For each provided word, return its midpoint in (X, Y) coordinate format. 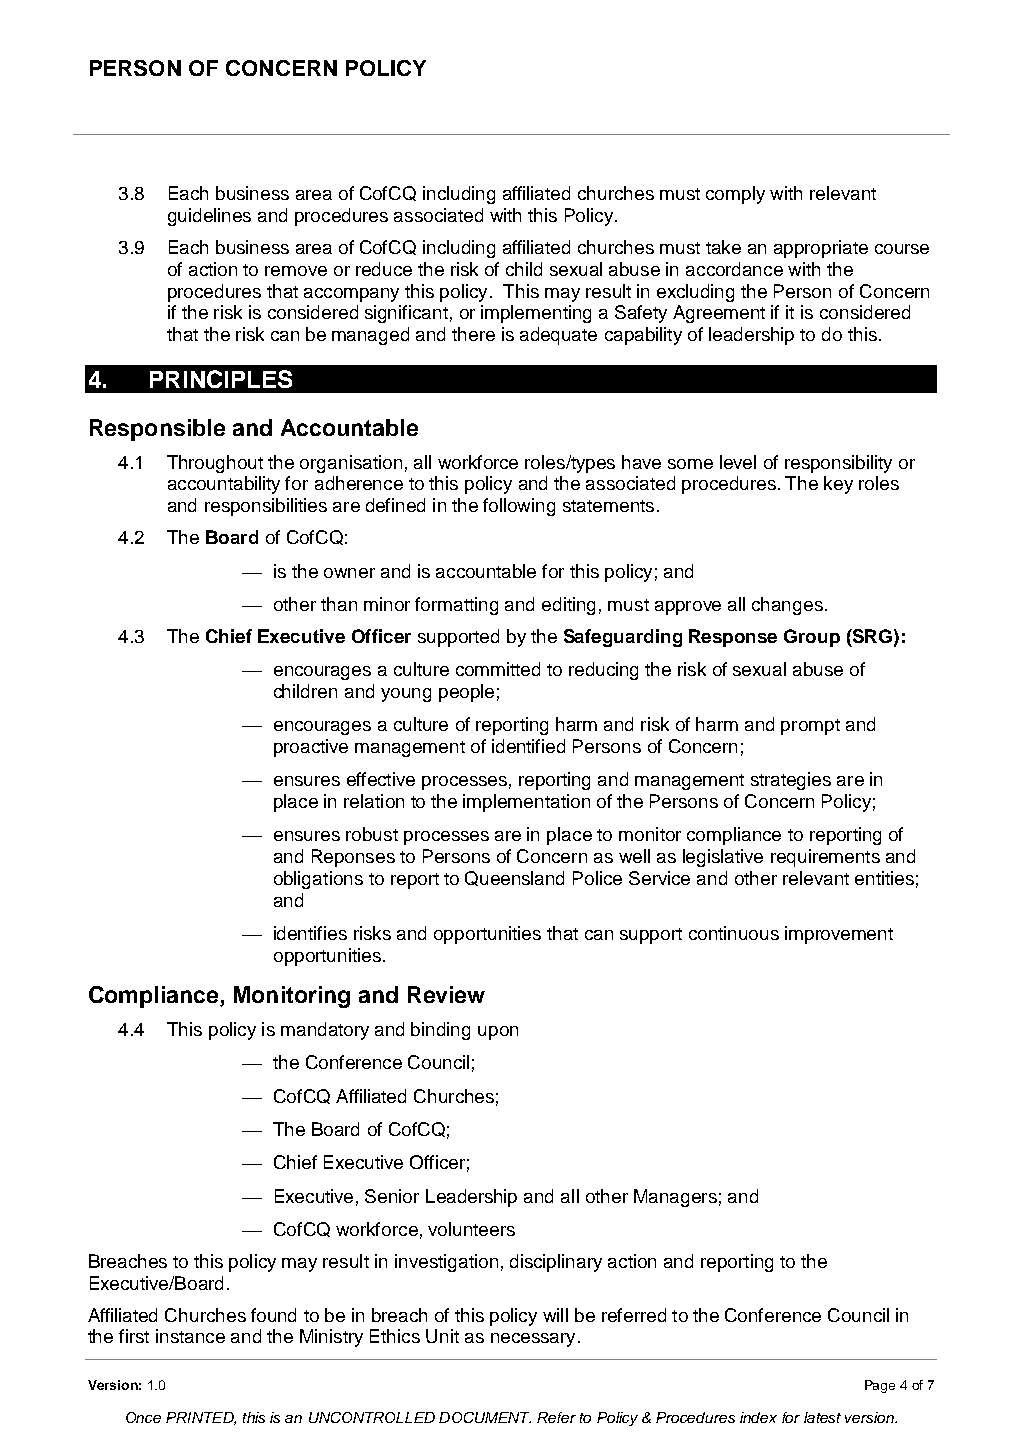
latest (822, 1417)
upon (498, 1033)
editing (568, 606)
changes (787, 606)
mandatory (325, 1031)
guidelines (209, 217)
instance (190, 1336)
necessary (533, 1340)
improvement (839, 935)
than (339, 604)
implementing (536, 314)
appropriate (821, 249)
